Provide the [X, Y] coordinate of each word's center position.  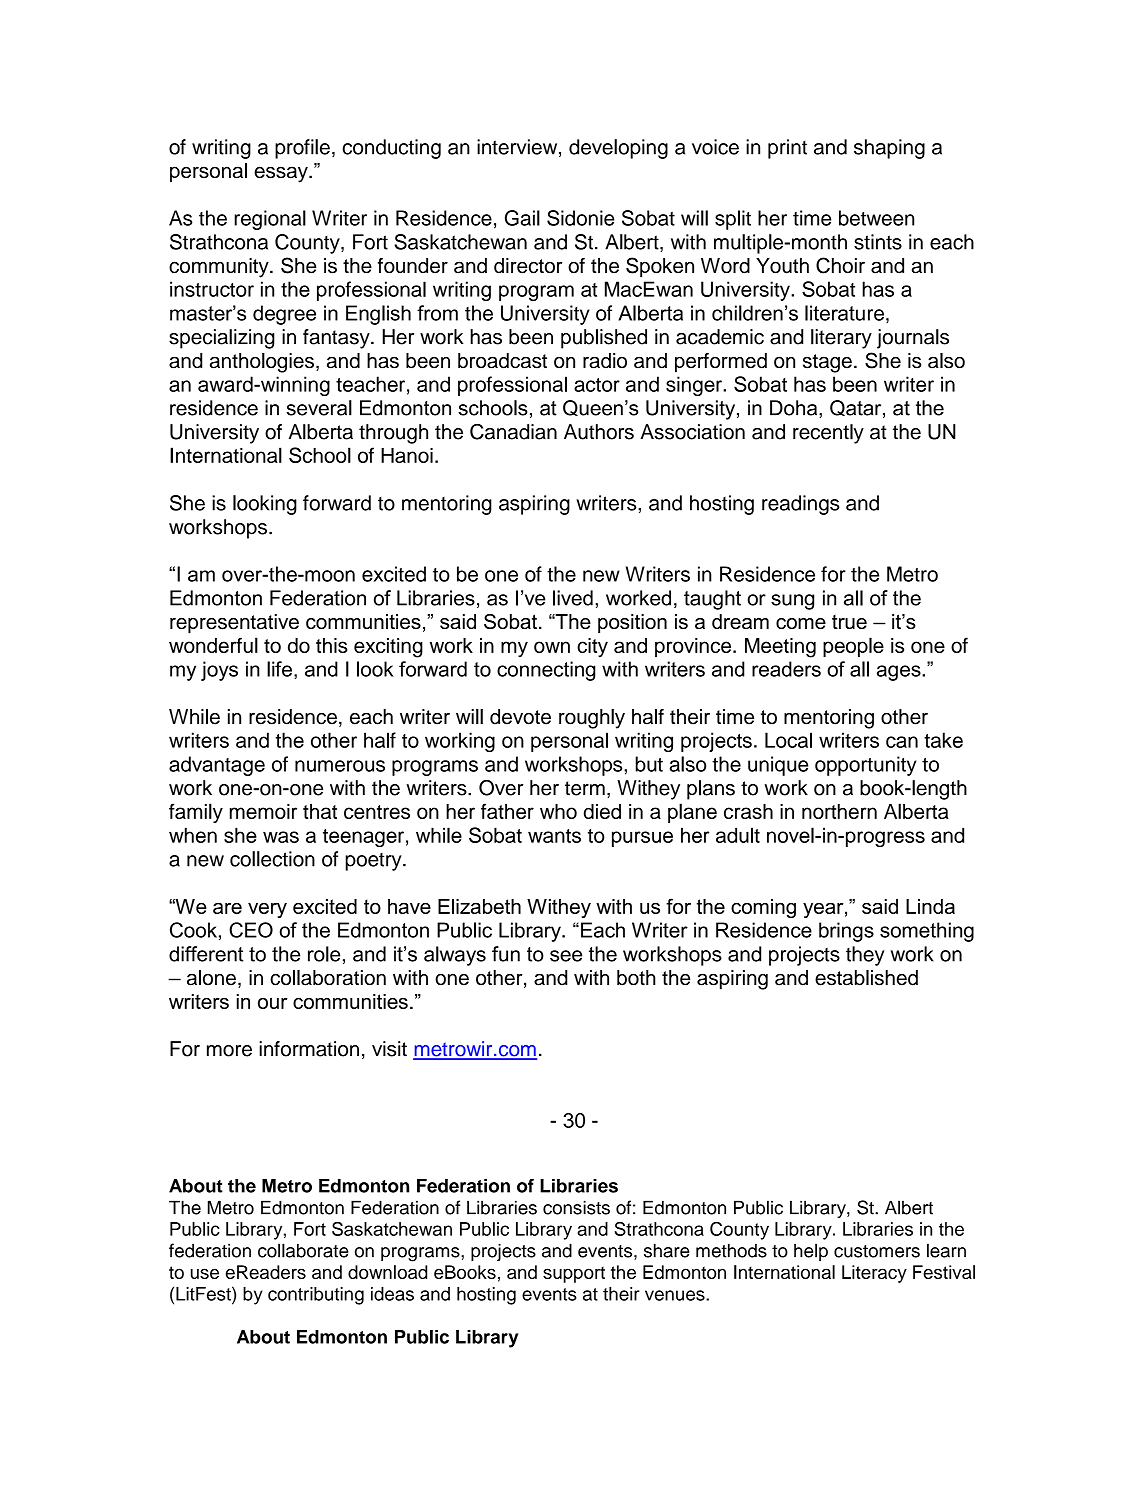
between [876, 218]
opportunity [866, 766]
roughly [592, 719]
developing [618, 149]
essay [282, 174]
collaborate [303, 1250]
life [279, 669]
